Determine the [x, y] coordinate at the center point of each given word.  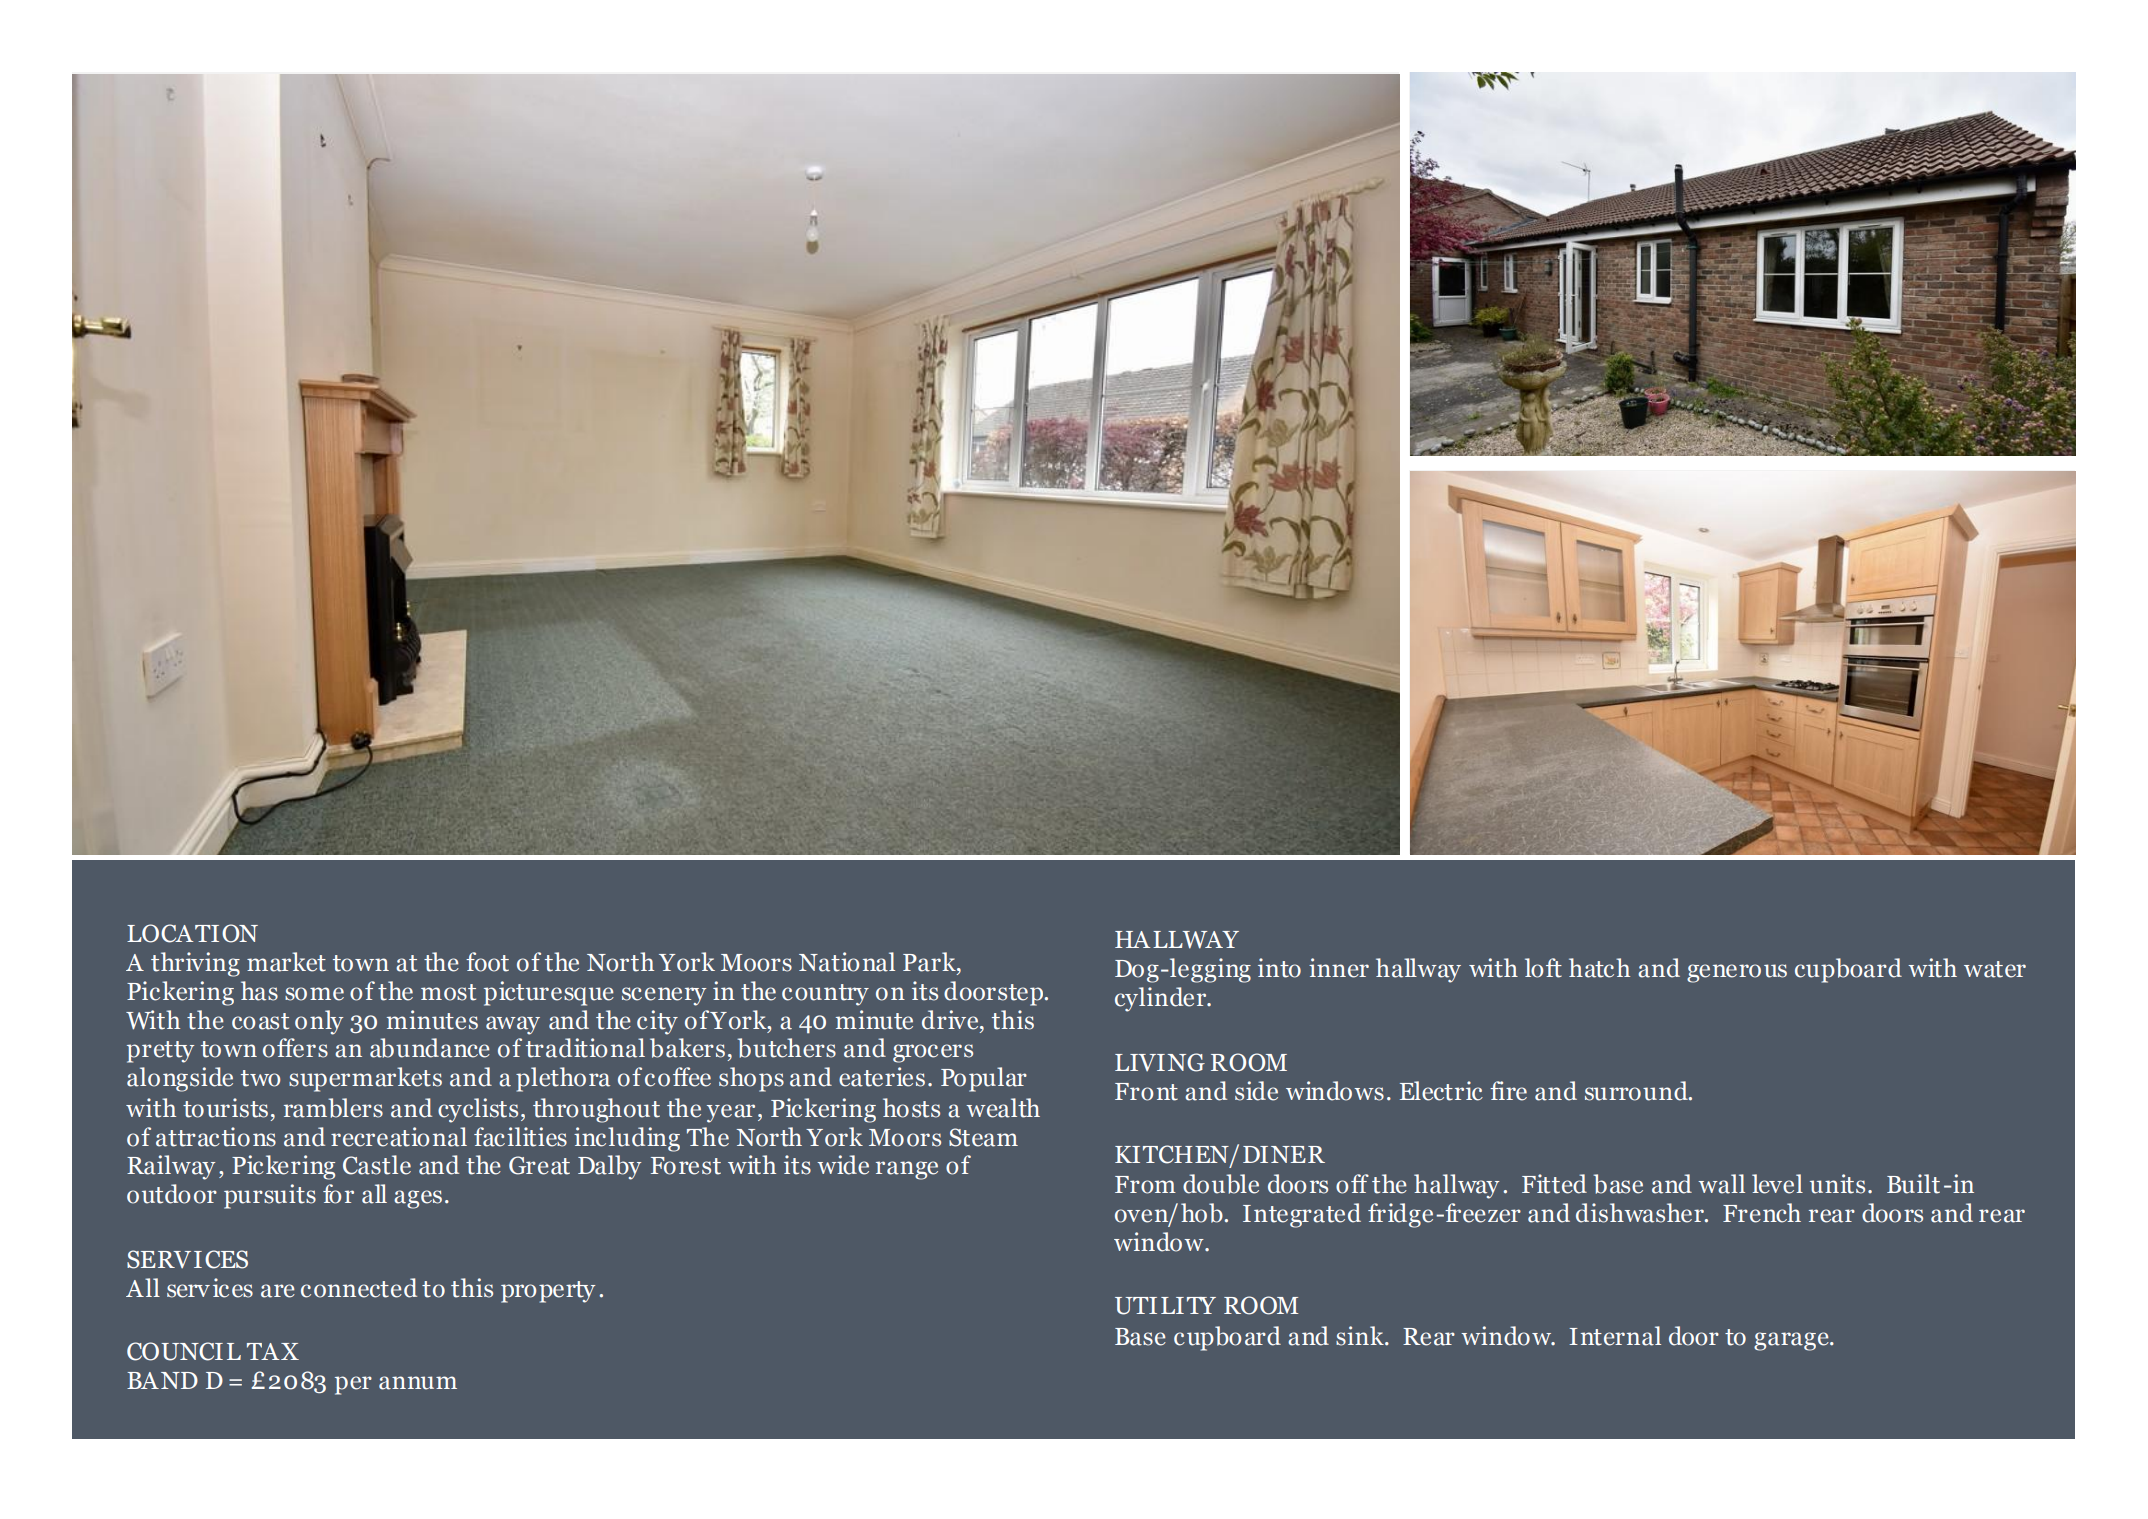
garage [1792, 1341]
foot [487, 962]
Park [930, 962]
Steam [983, 1137]
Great [539, 1165]
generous [1737, 973]
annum [418, 1383]
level [1777, 1184]
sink [1361, 1336]
